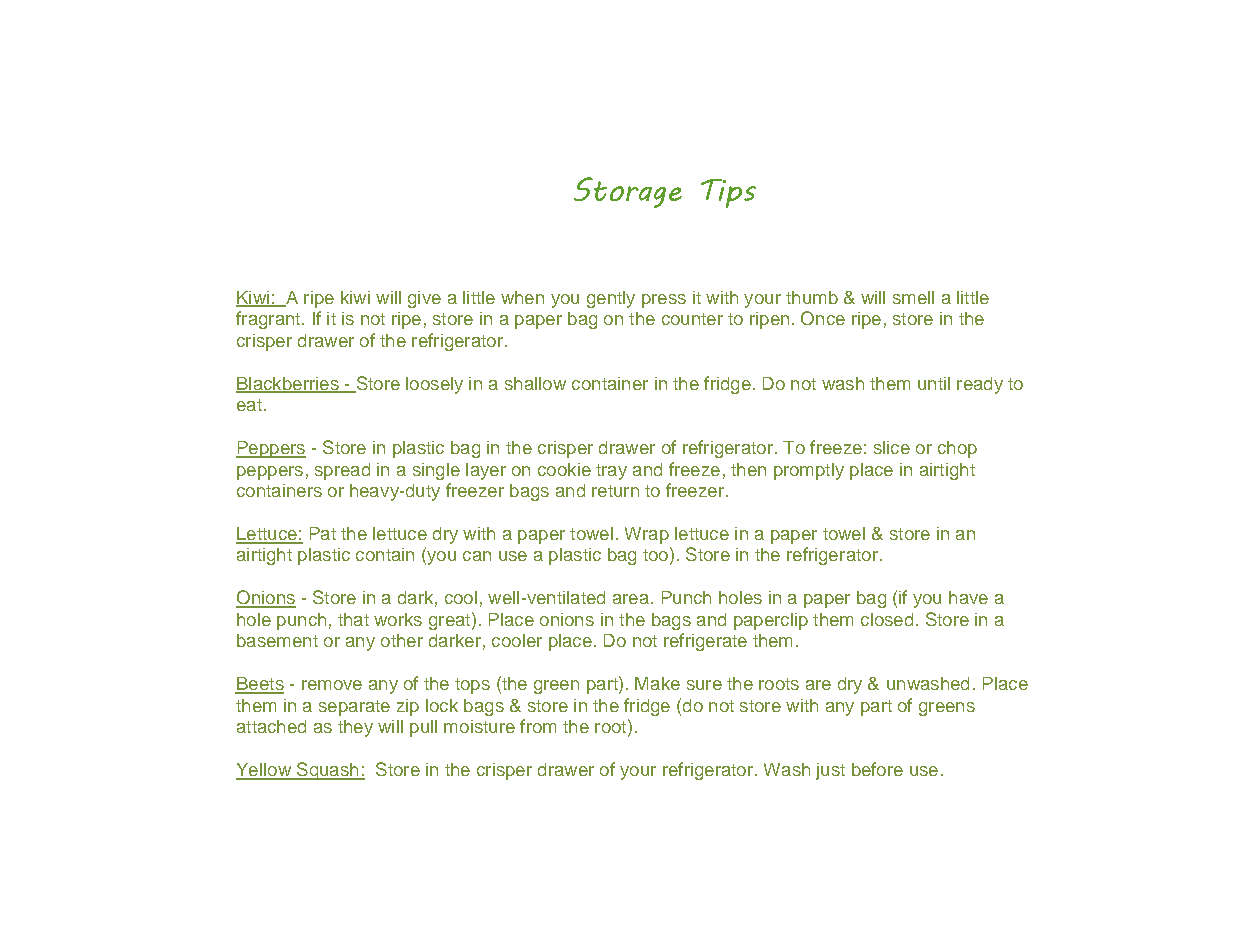 The width and height of the document is (1233, 952). What do you see at coordinates (728, 193) in the document?
I see `Tips` at bounding box center [728, 193].
